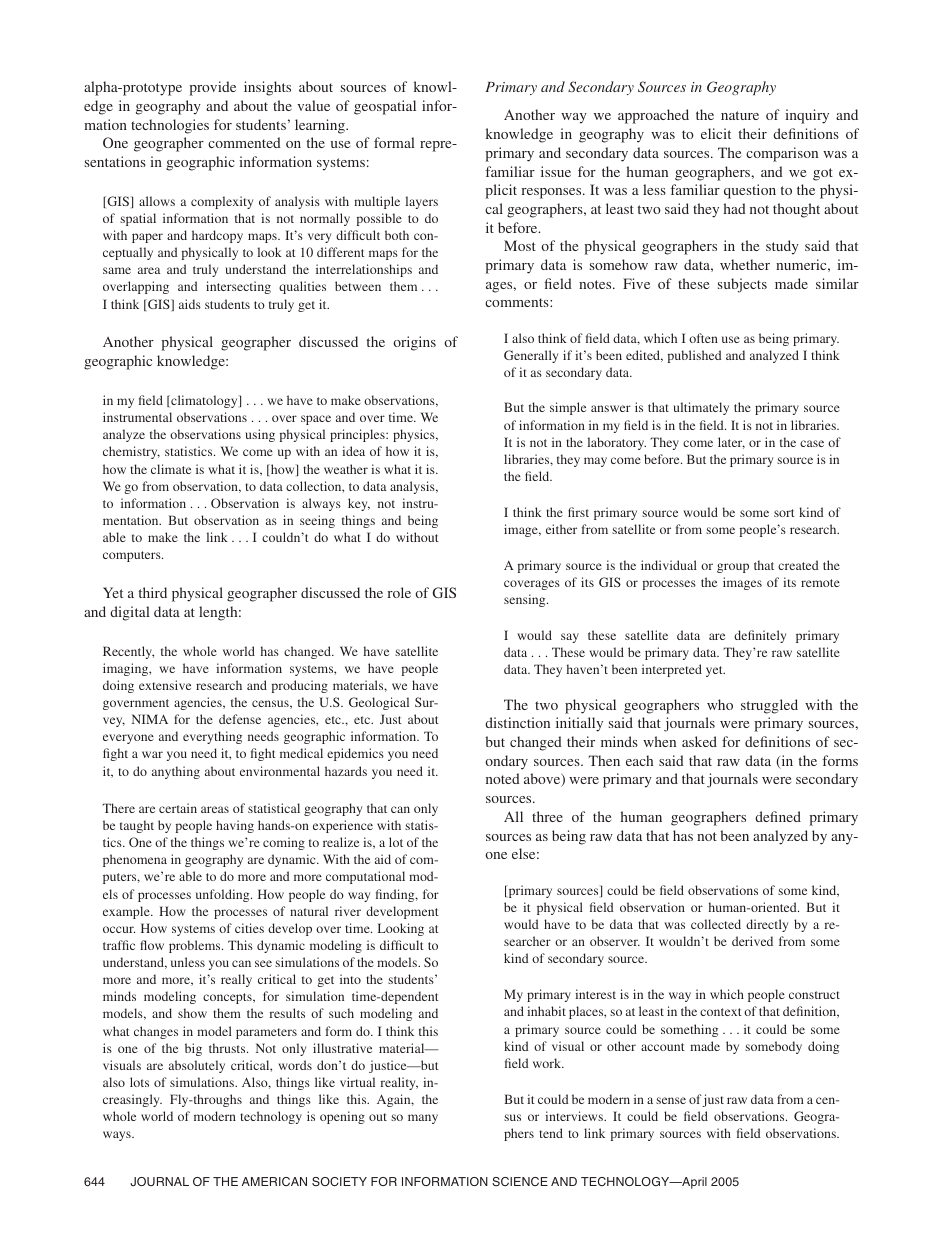  Describe the element at coordinates (517, 722) in the screenshot. I see `distinction` at that location.
